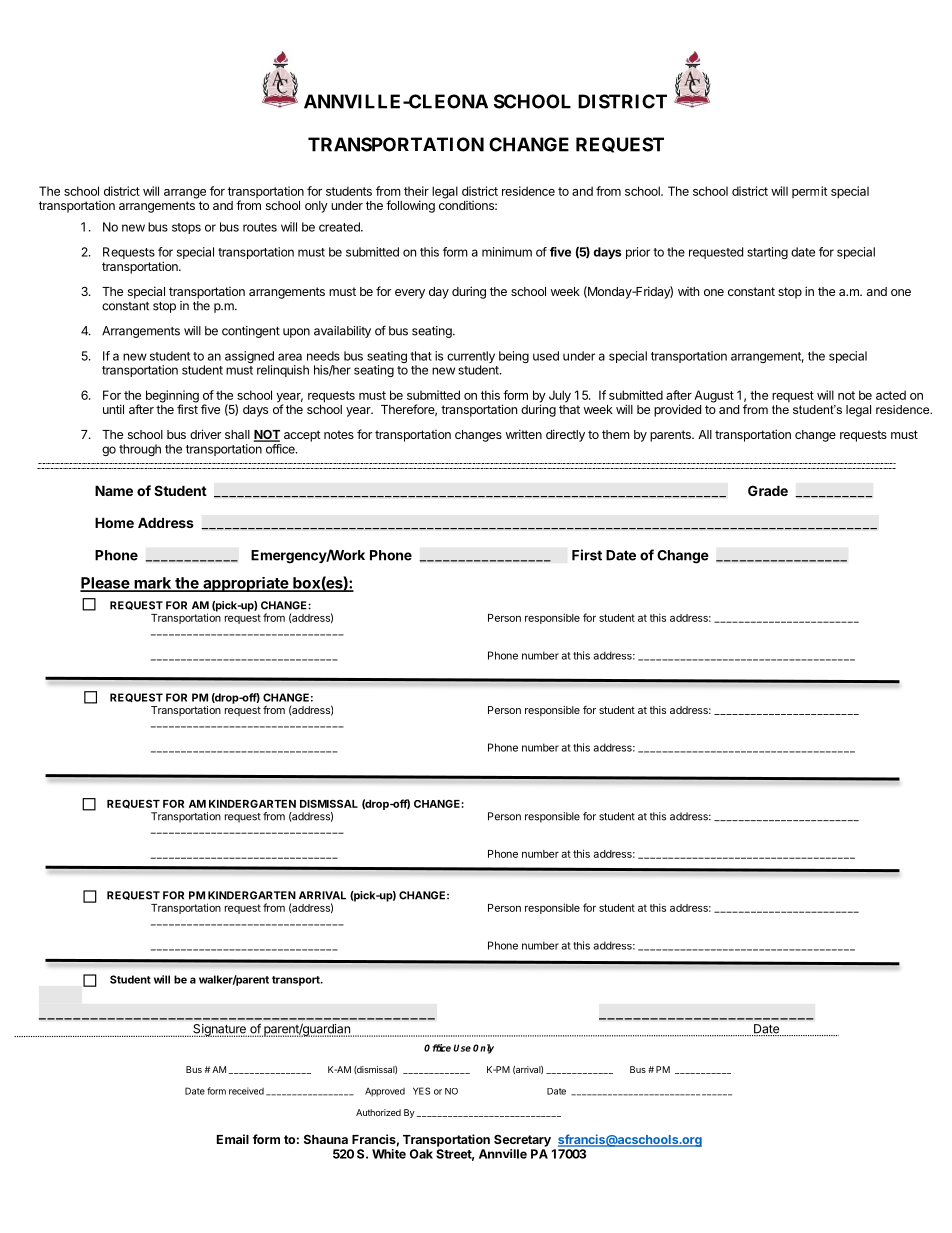 This page has height=1233, width=952. I want to click on Home, so click(114, 522).
